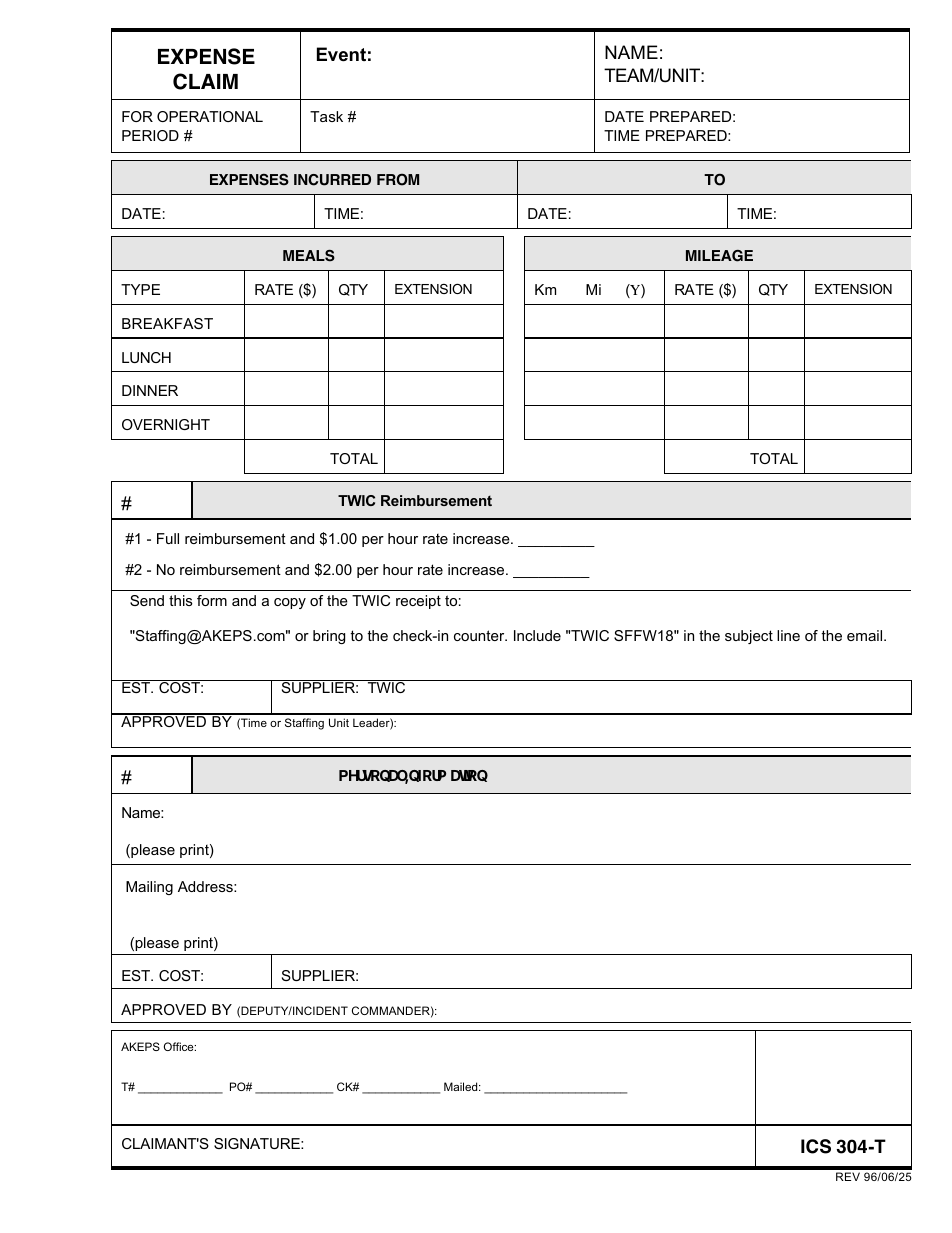  What do you see at coordinates (168, 538) in the image?
I see `Full` at bounding box center [168, 538].
